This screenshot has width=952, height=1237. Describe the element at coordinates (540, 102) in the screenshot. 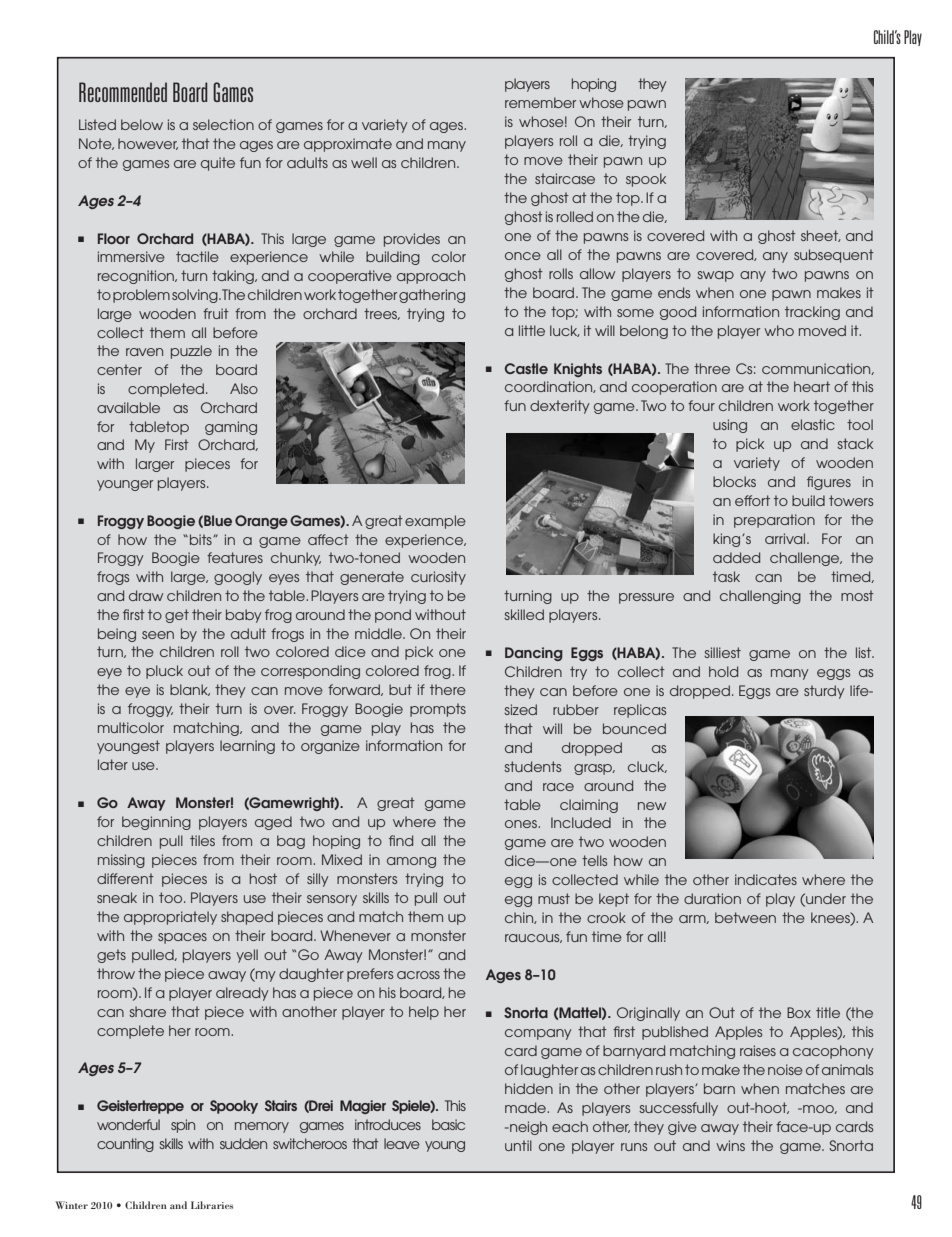

I see `remember` at that location.
